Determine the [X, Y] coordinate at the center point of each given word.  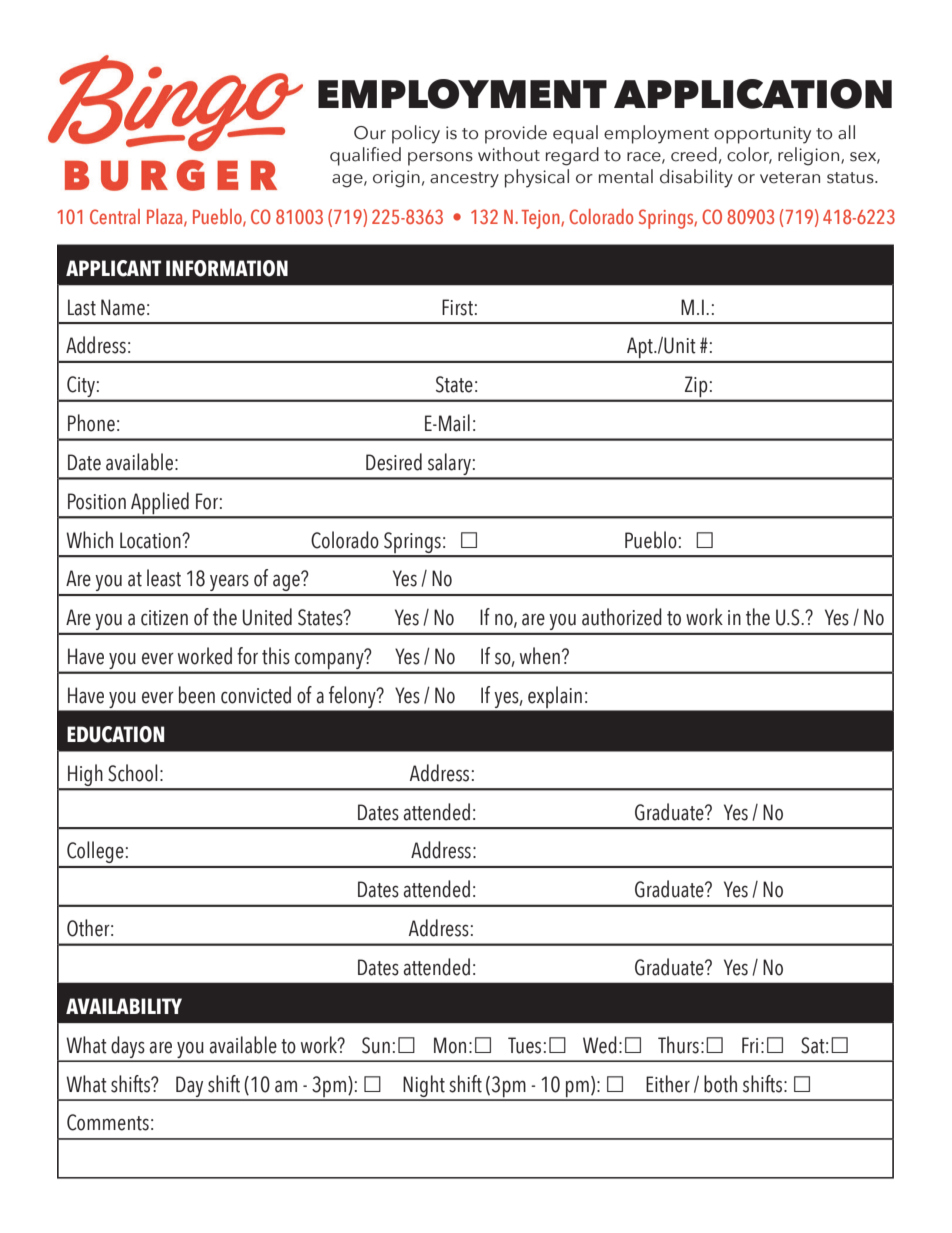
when [540, 656]
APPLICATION [753, 94]
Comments [108, 1122]
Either [668, 1084]
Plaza [166, 217]
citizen [164, 618]
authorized [622, 617]
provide [516, 134]
